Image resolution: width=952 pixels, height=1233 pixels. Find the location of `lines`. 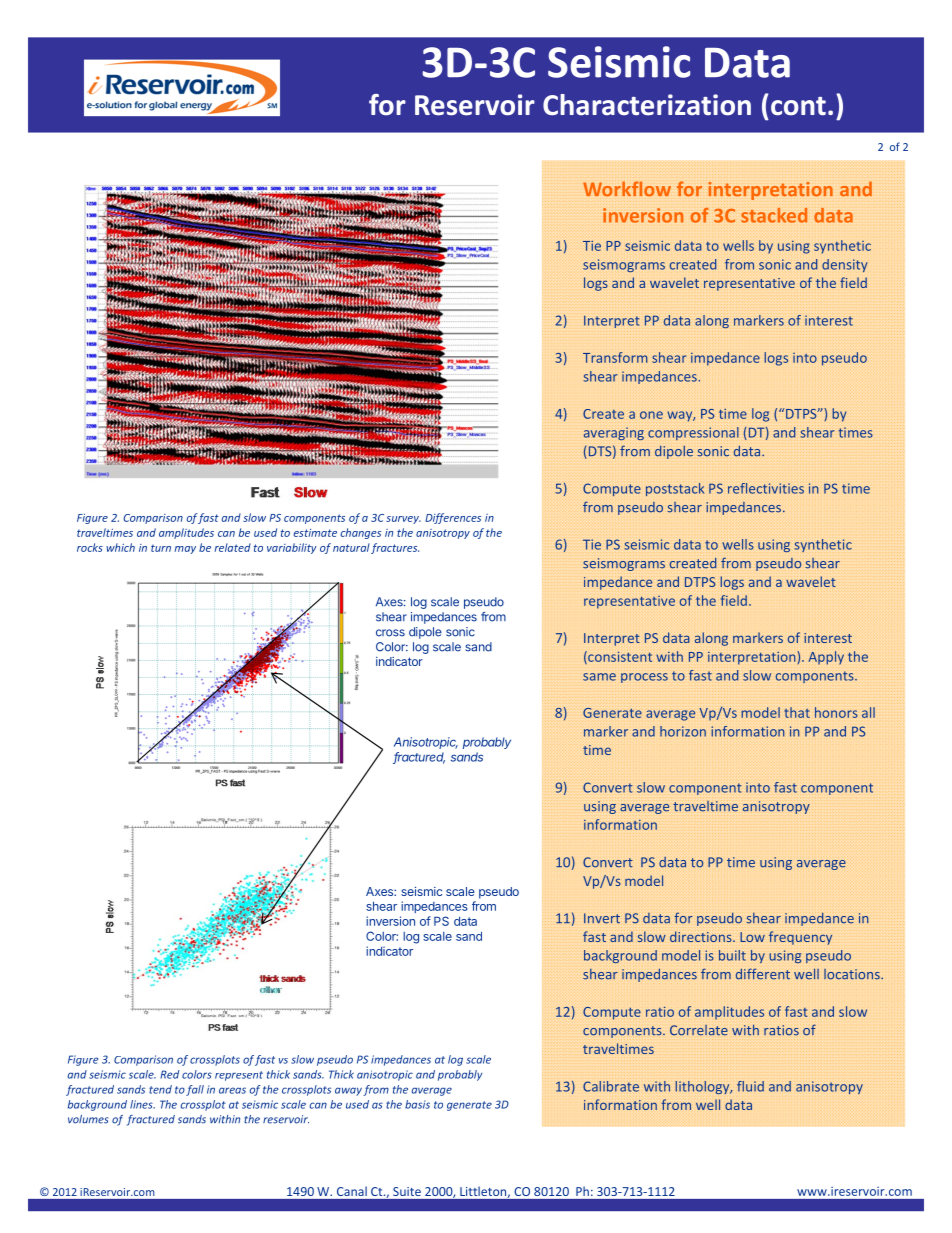

lines is located at coordinates (142, 1104).
